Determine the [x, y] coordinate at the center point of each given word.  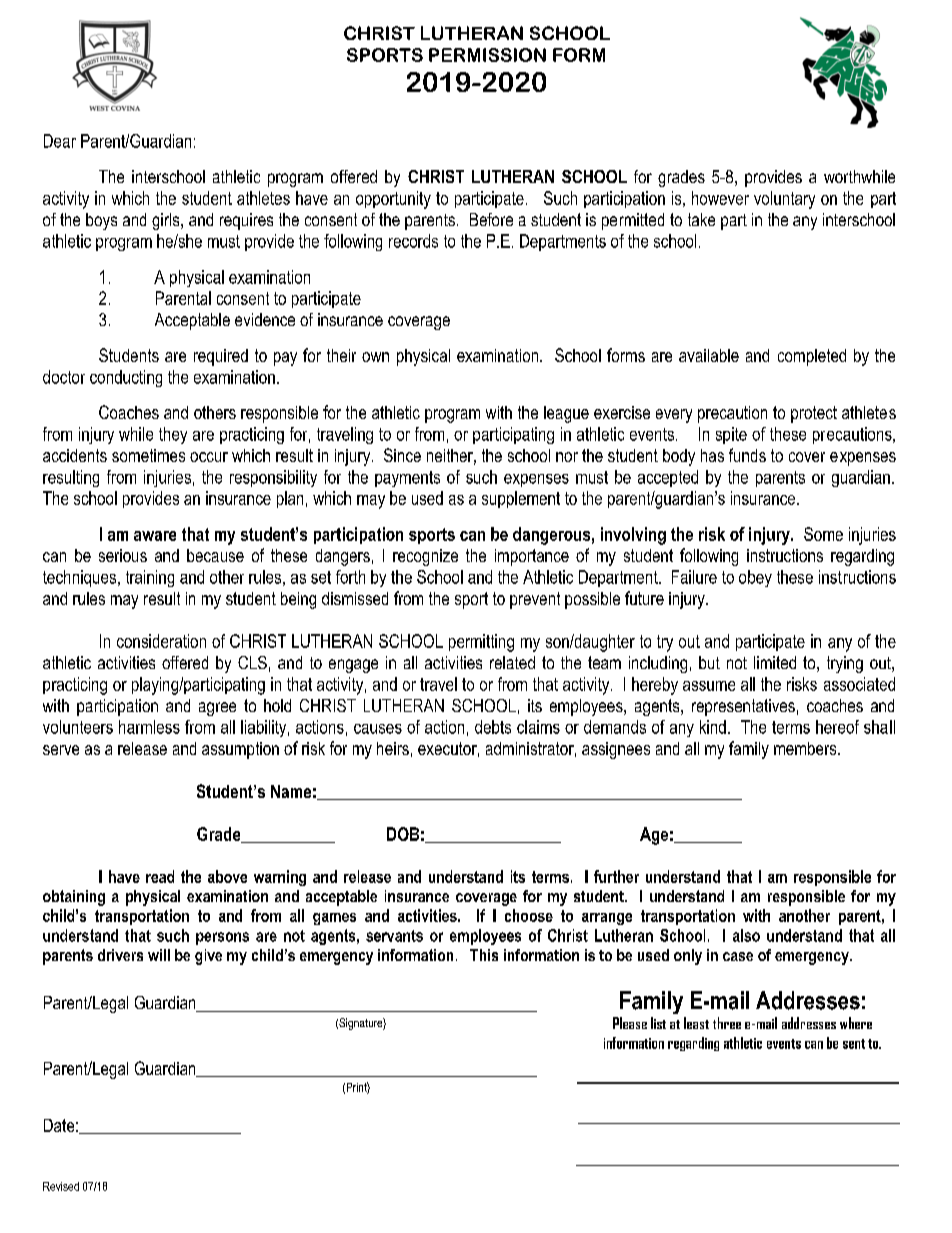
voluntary [784, 200]
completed [812, 357]
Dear [60, 141]
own [375, 357]
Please [630, 1023]
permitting [481, 643]
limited [775, 662]
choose [529, 915]
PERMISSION [487, 55]
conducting [126, 378]
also [746, 935]
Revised [61, 1186]
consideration [161, 641]
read [160, 876]
